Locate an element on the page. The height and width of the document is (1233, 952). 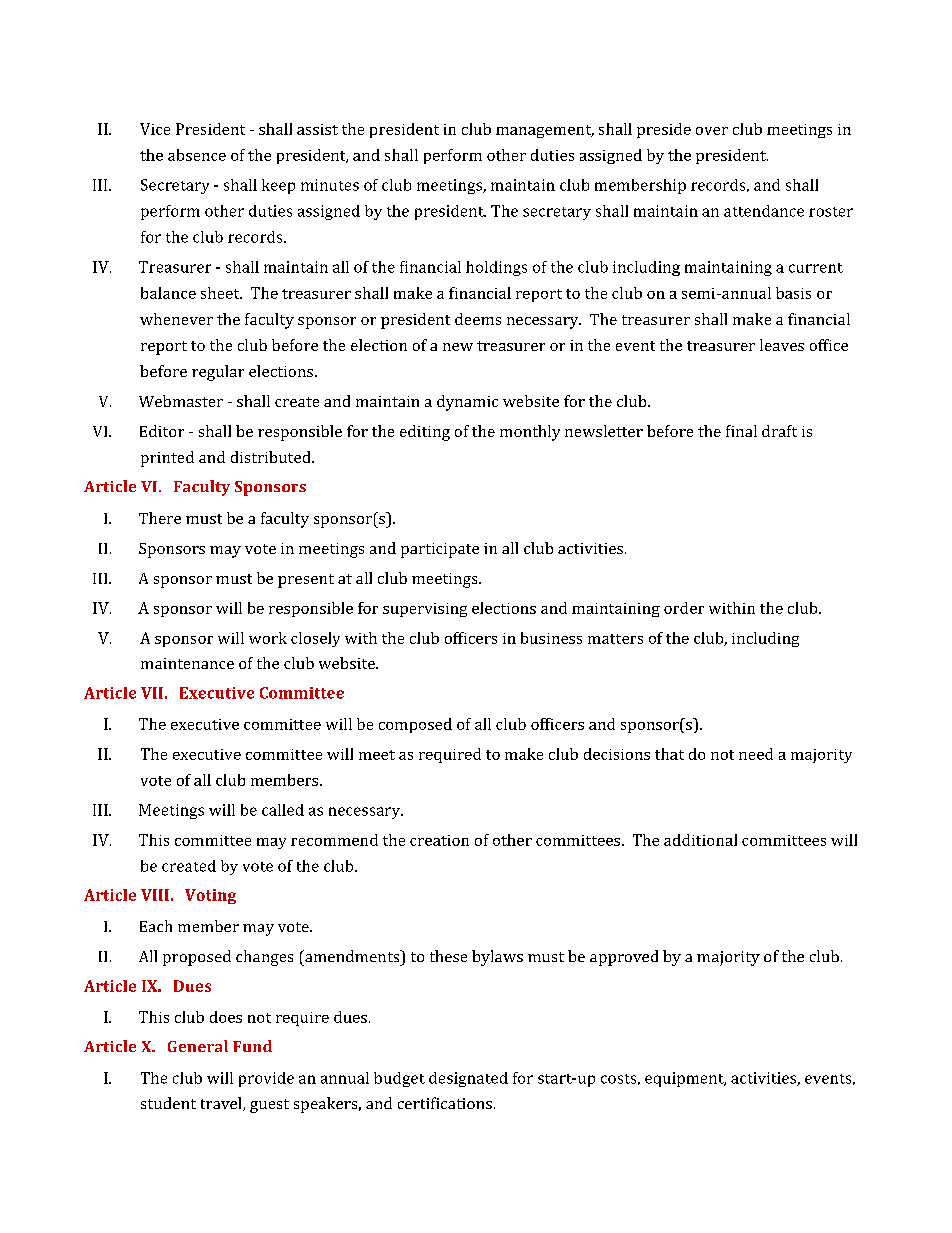
need is located at coordinates (756, 754).
